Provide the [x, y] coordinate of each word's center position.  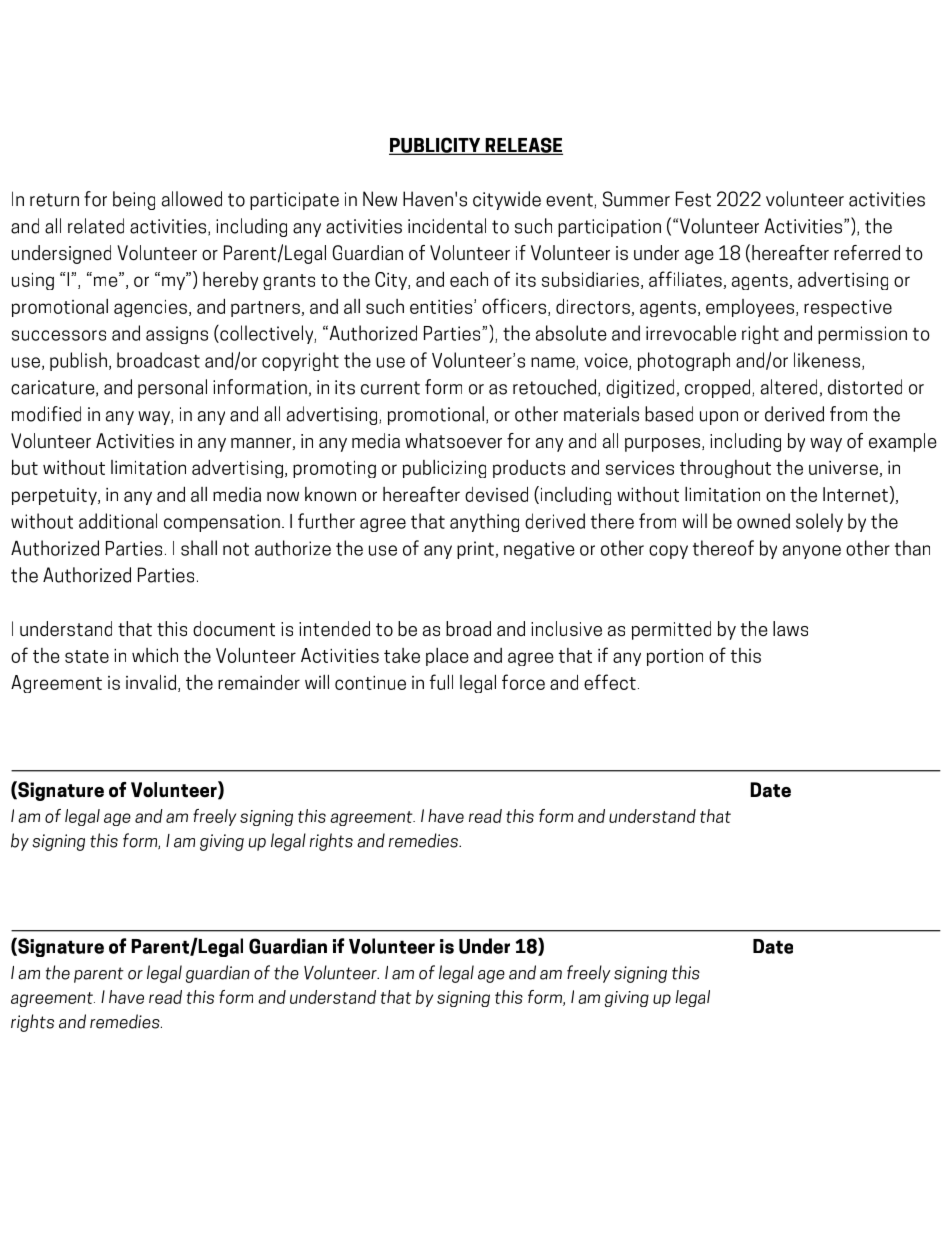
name [554, 363]
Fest [693, 199]
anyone [812, 552]
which [155, 655]
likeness [828, 361]
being [134, 200]
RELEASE [523, 146]
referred [867, 252]
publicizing [444, 469]
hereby [230, 280]
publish [78, 361]
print [475, 550]
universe [844, 469]
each [469, 279]
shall [199, 548]
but [25, 467]
